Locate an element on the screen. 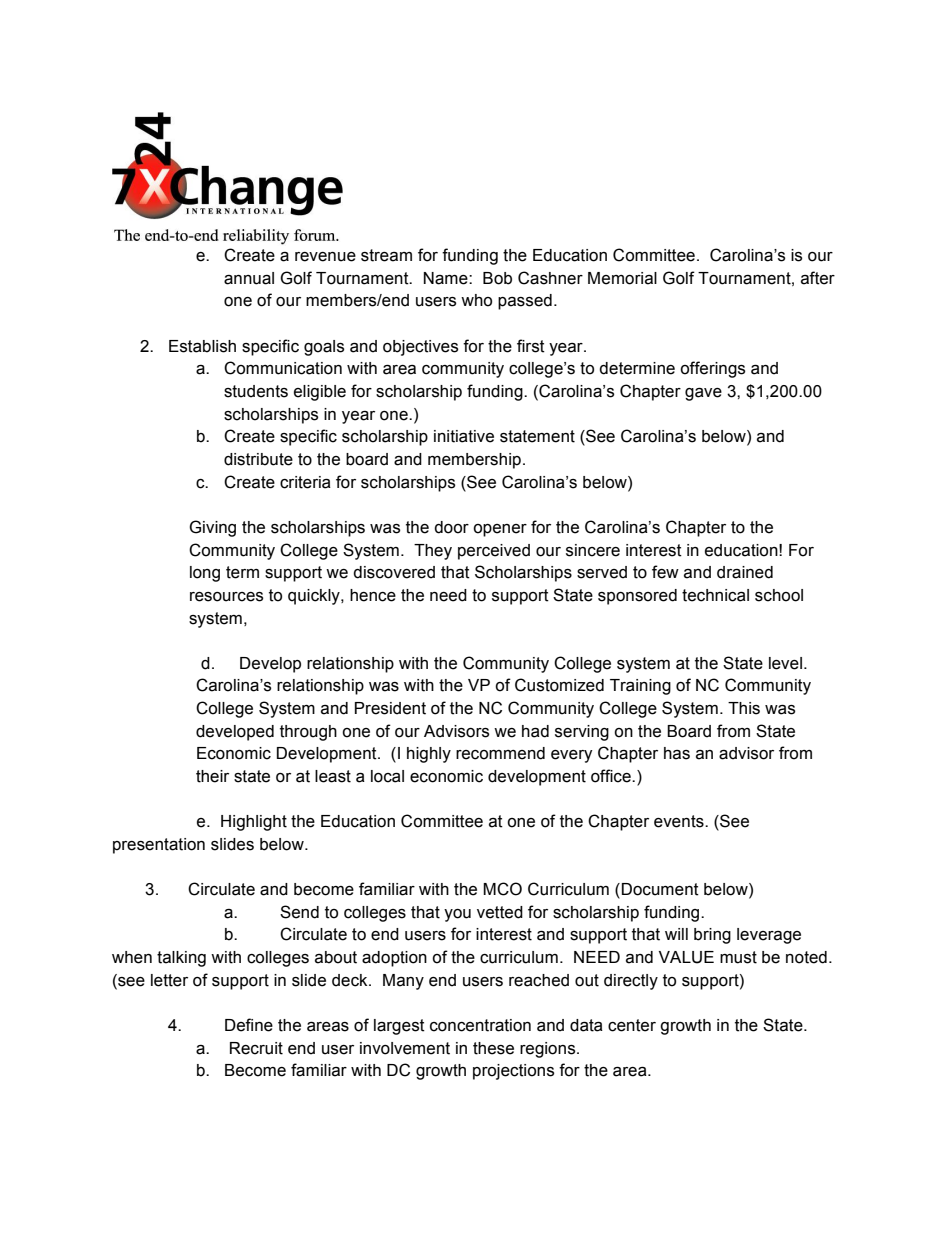 This screenshot has width=952, height=1233. Bob is located at coordinates (497, 278).
